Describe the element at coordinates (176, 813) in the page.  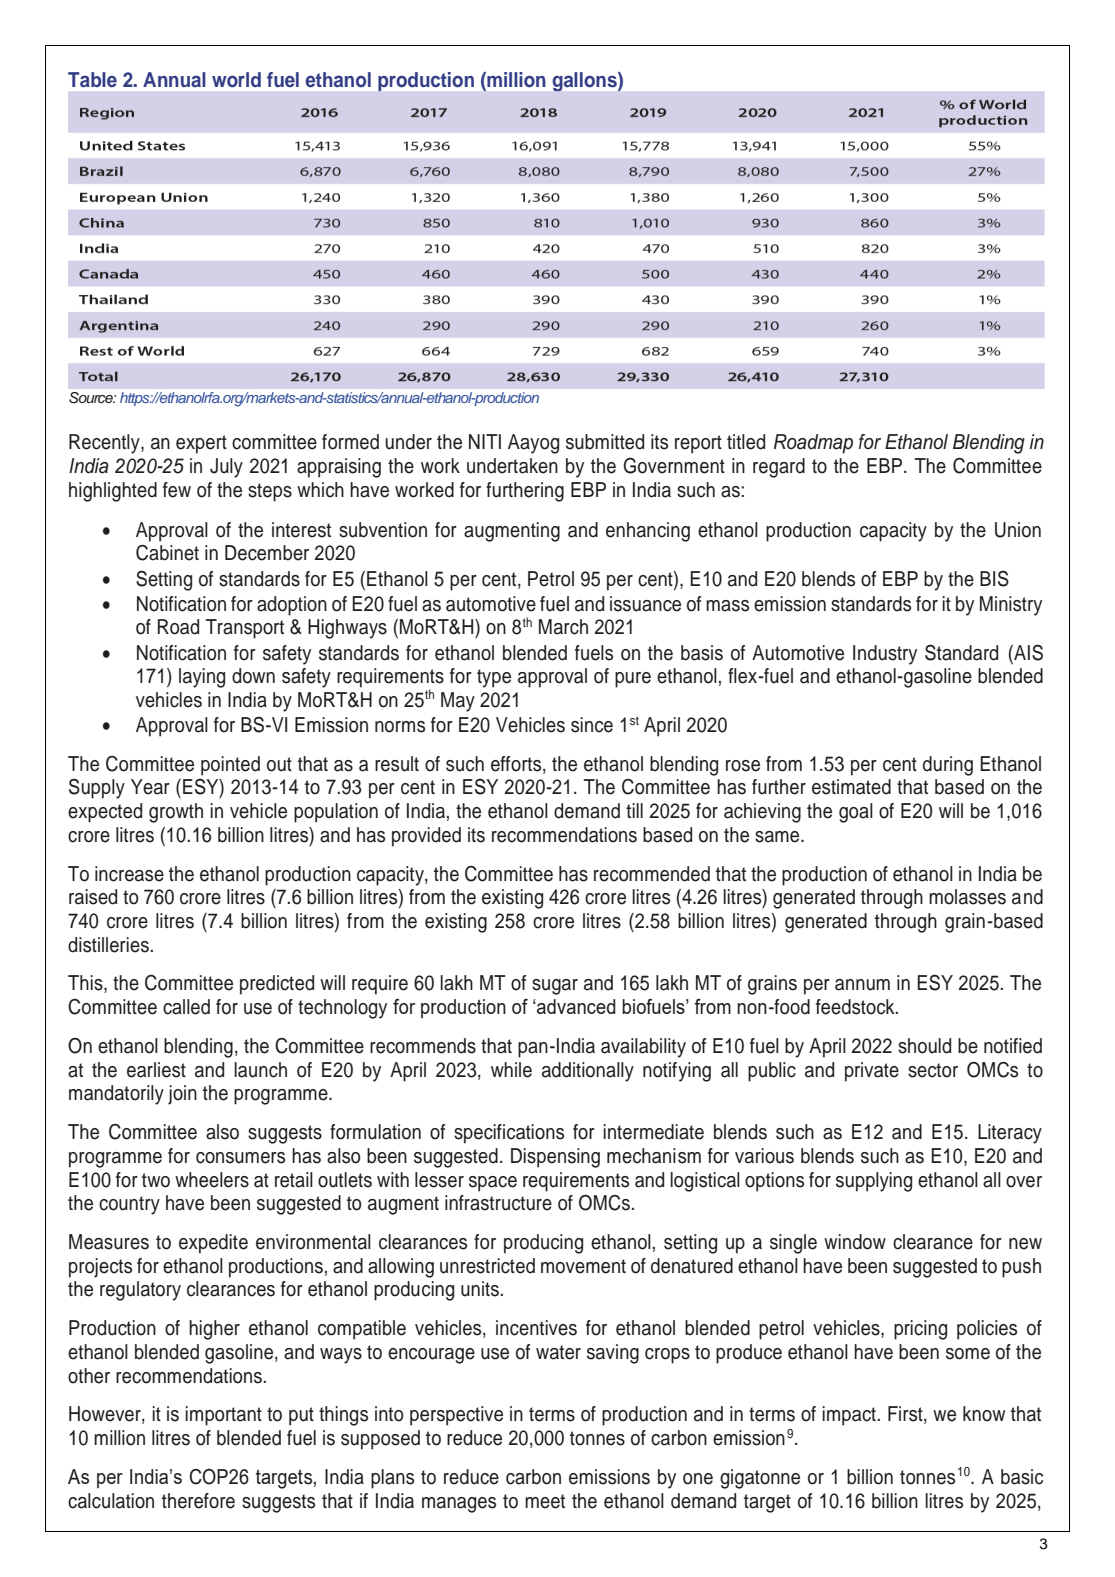
I see `growth` at that location.
